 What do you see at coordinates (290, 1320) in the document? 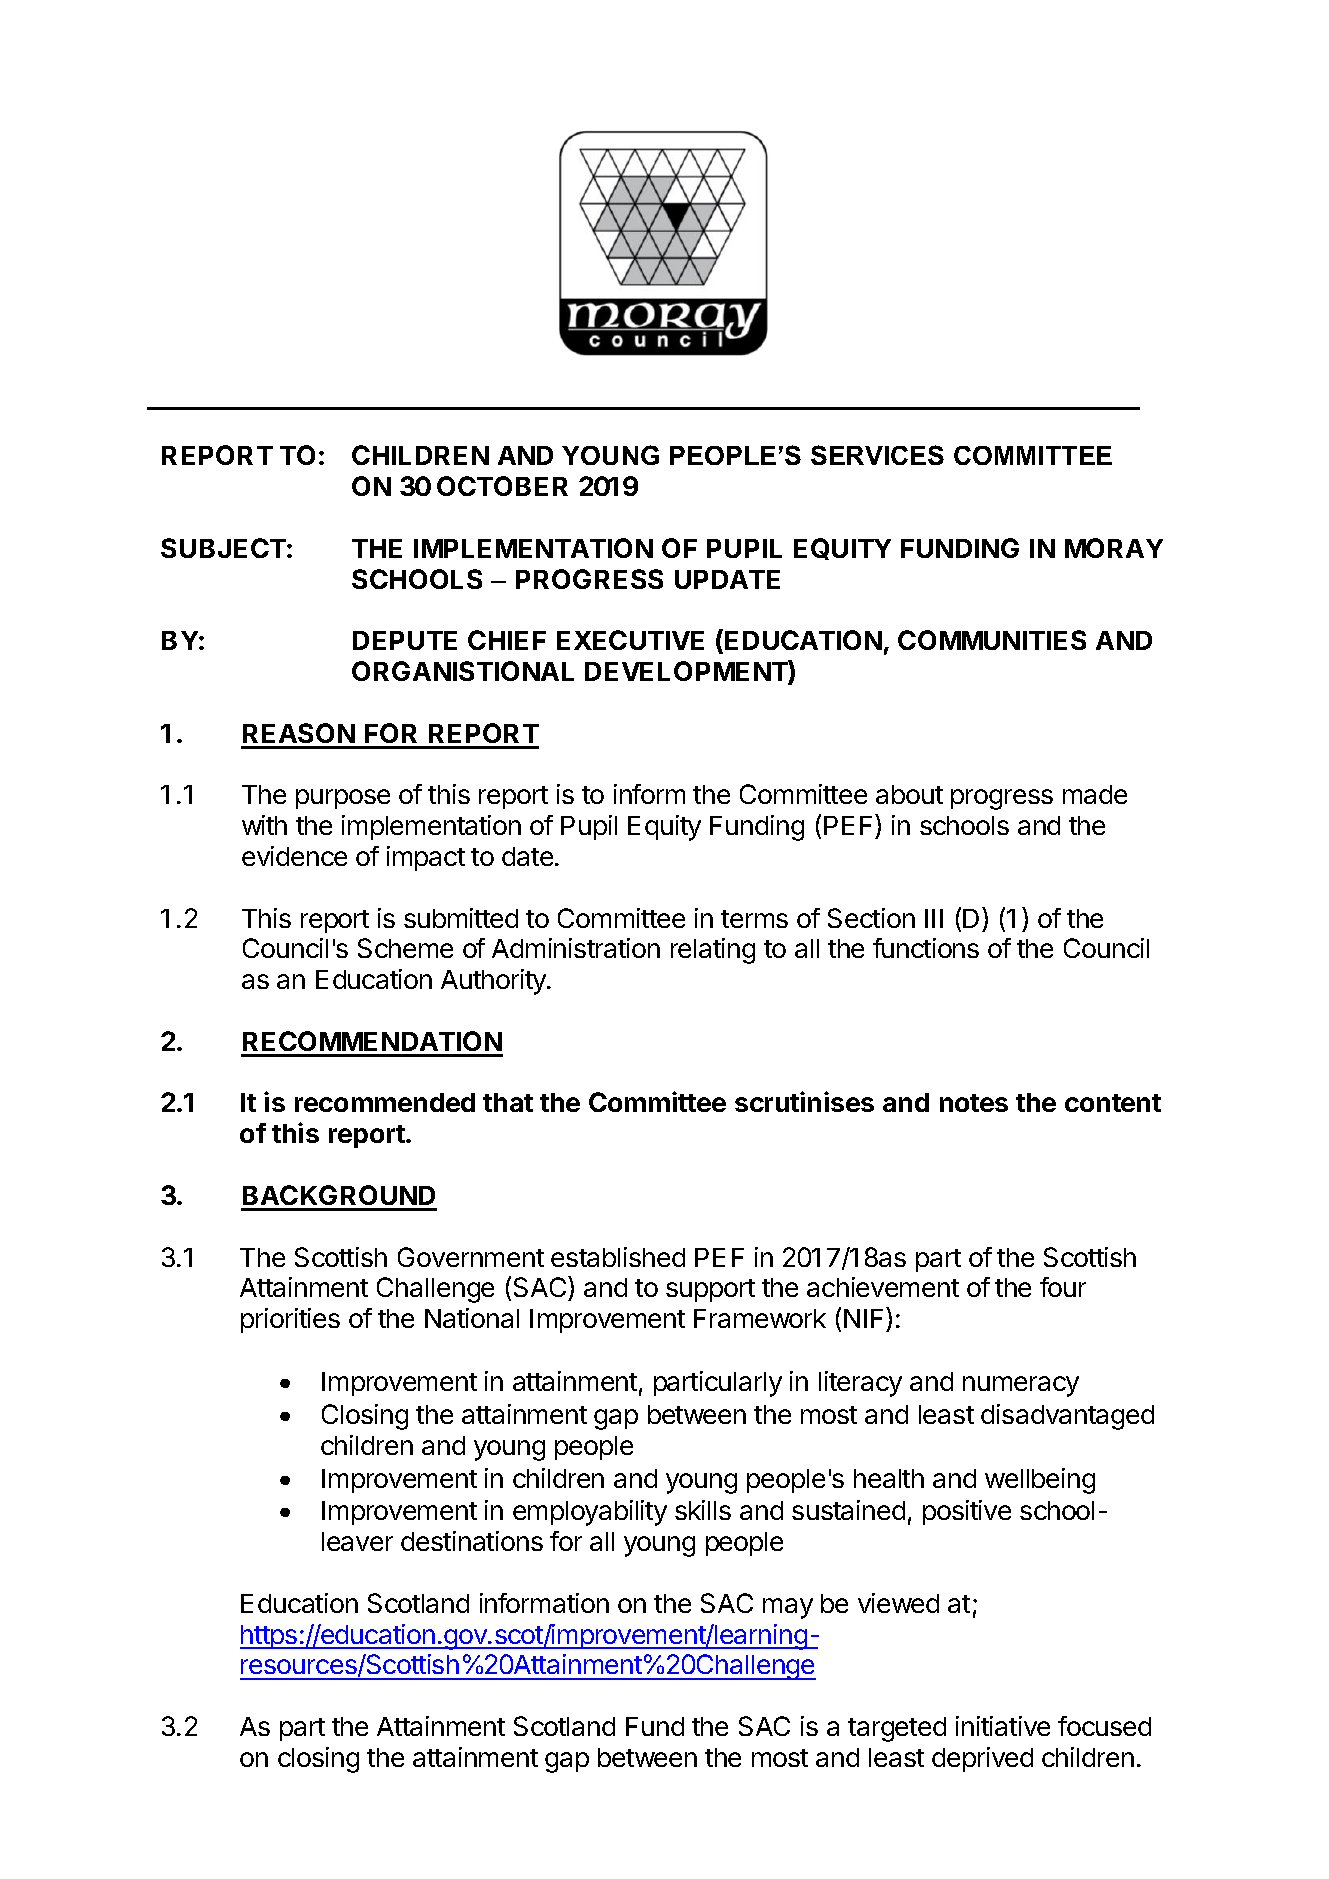
I see `priorities` at bounding box center [290, 1320].
